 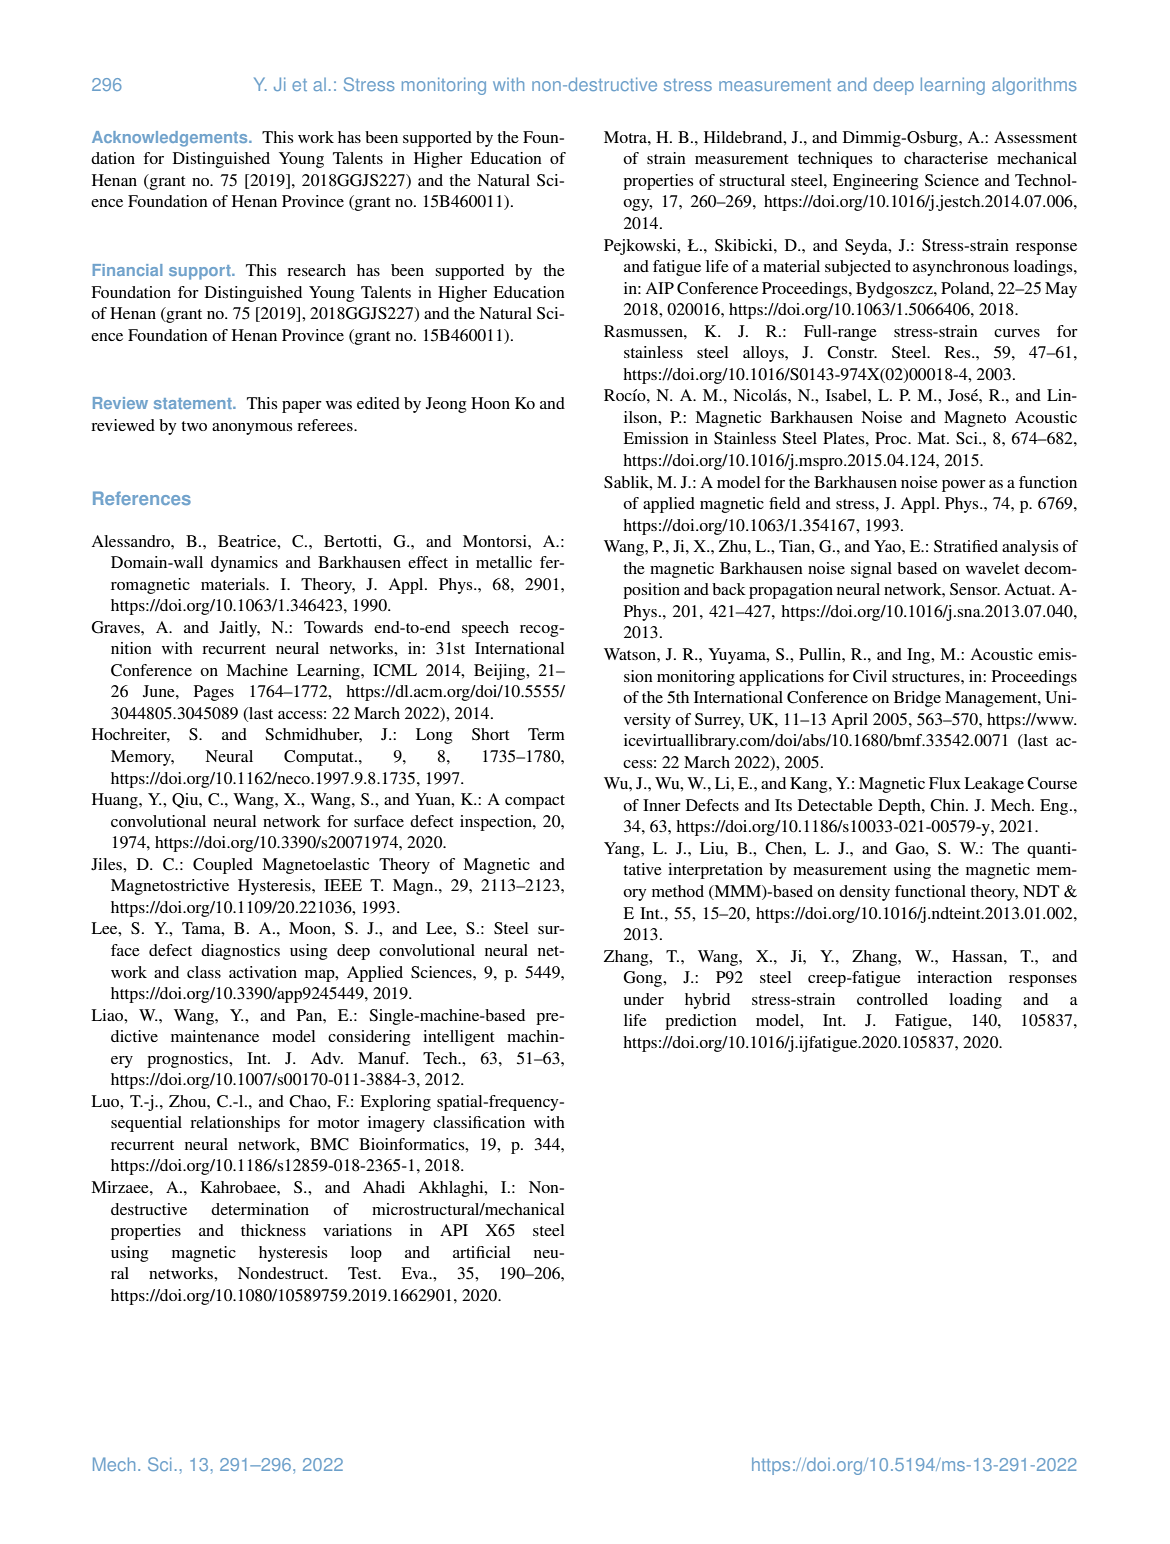 What do you see at coordinates (504, 562) in the image?
I see `metallic` at bounding box center [504, 562].
